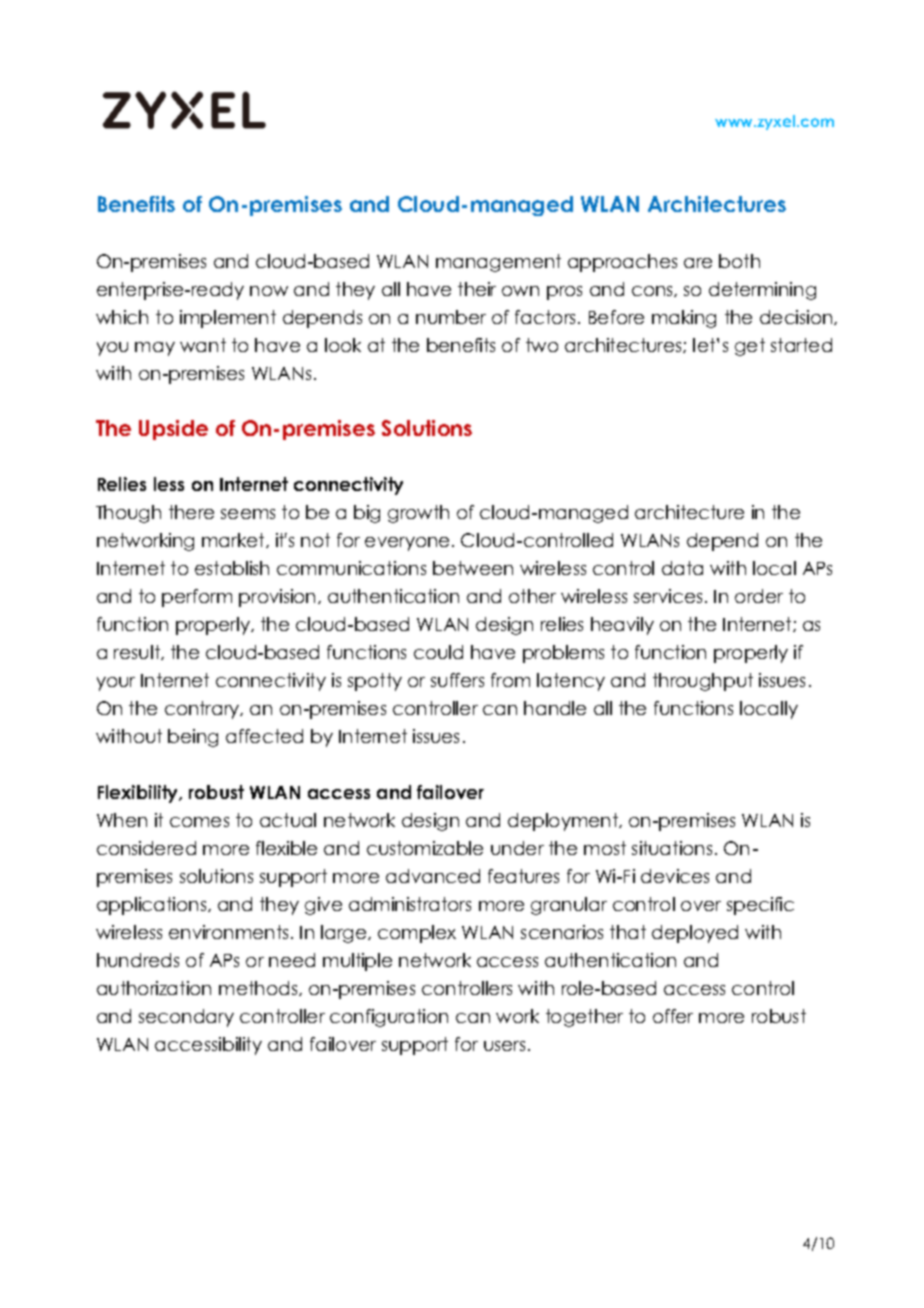  What do you see at coordinates (698, 263) in the document?
I see `are` at bounding box center [698, 263].
